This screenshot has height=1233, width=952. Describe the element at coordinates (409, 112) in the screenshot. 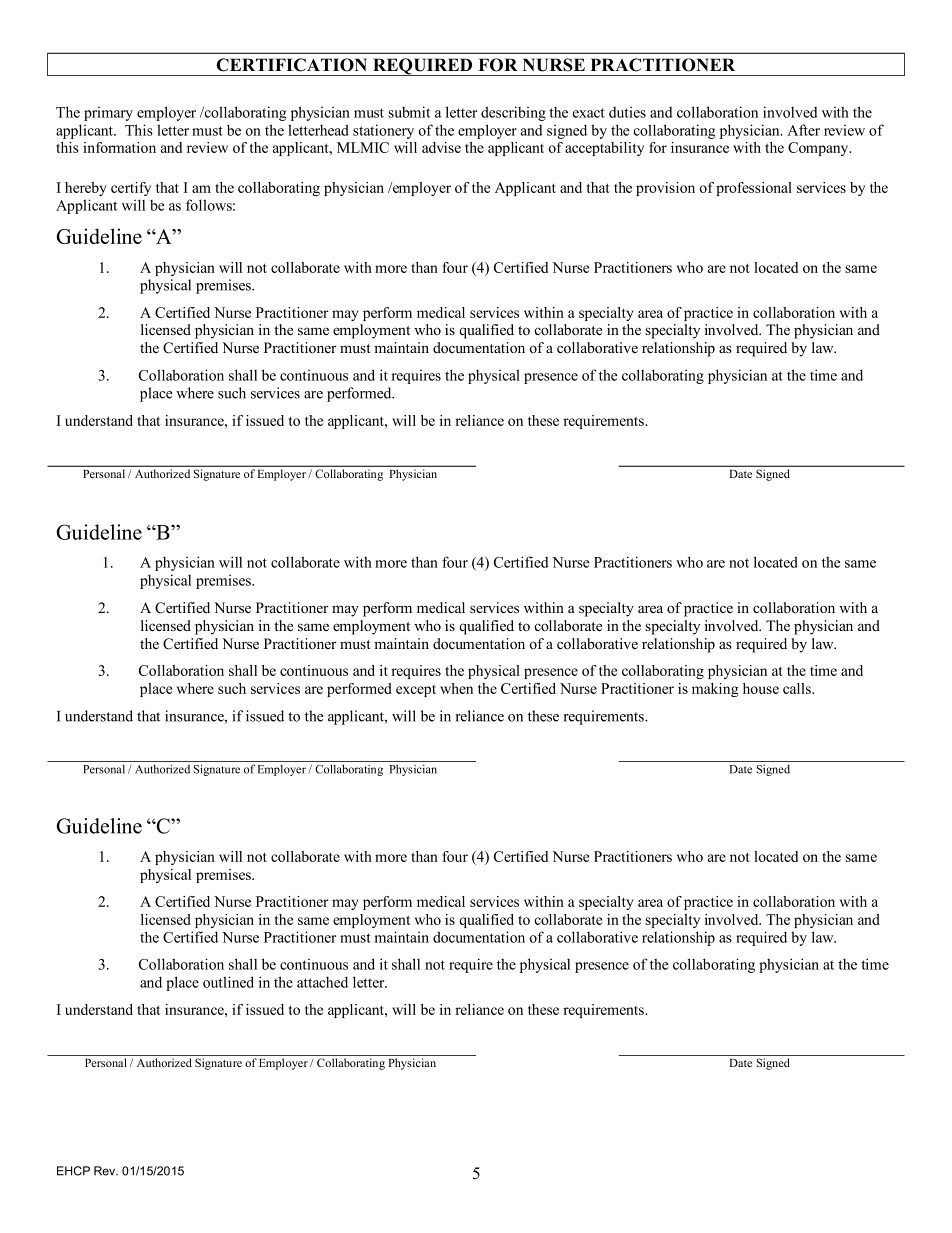

I see `submit` at that location.
